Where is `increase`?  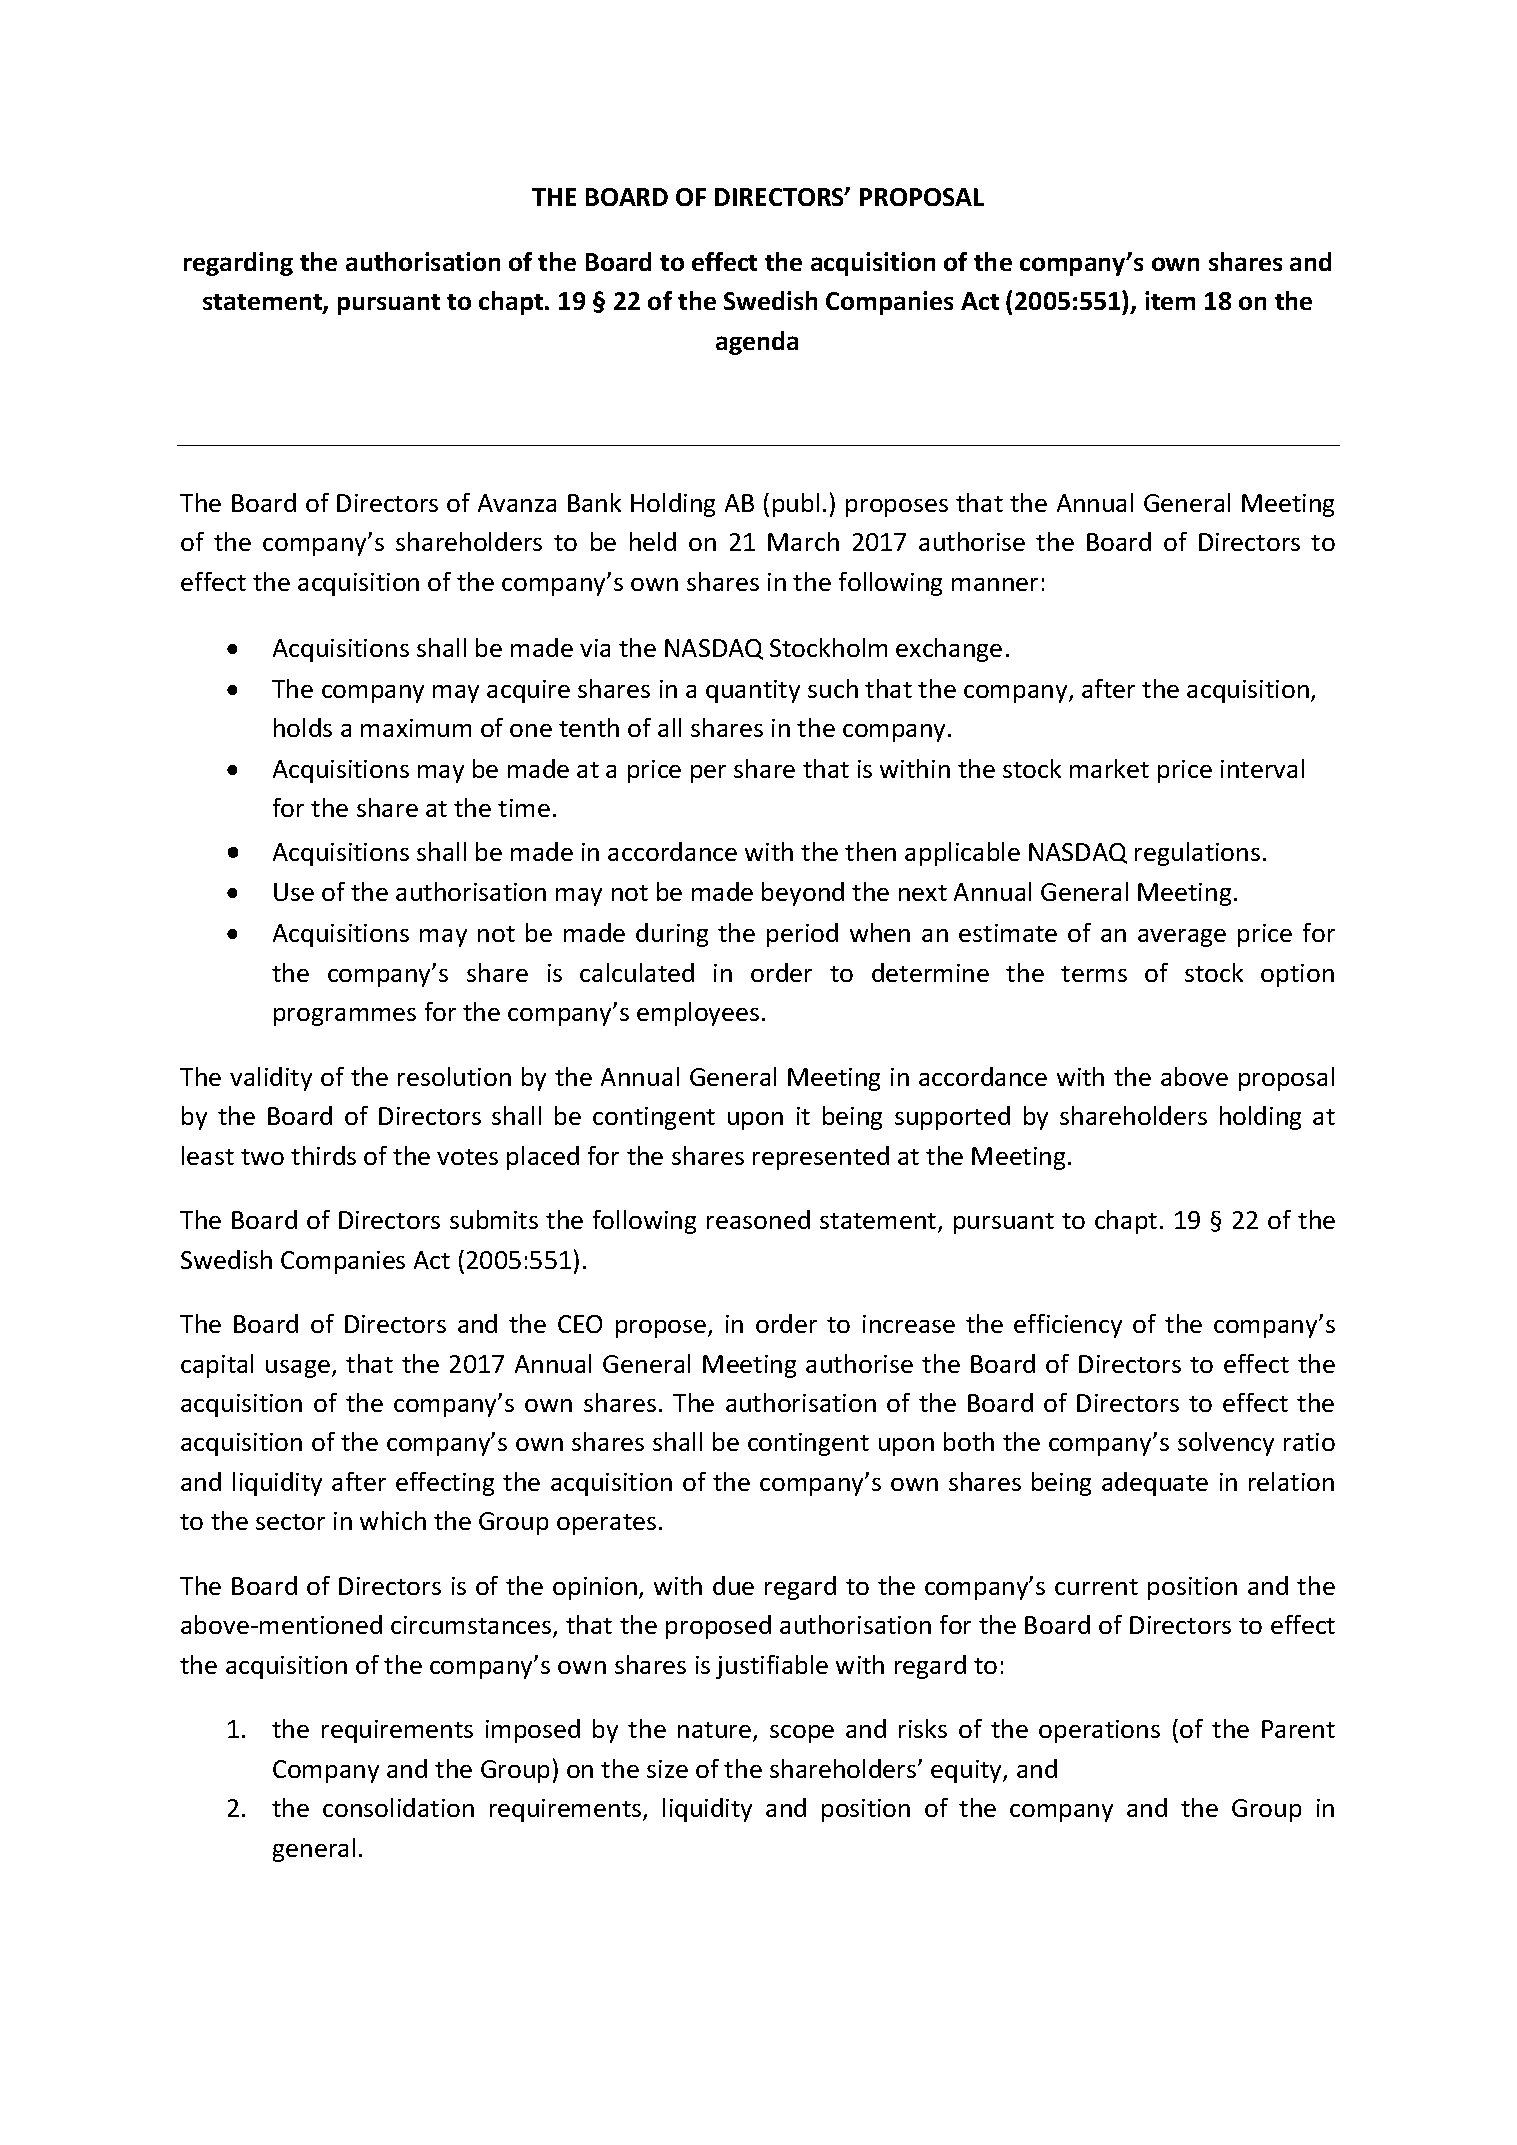 increase is located at coordinates (909, 1324).
